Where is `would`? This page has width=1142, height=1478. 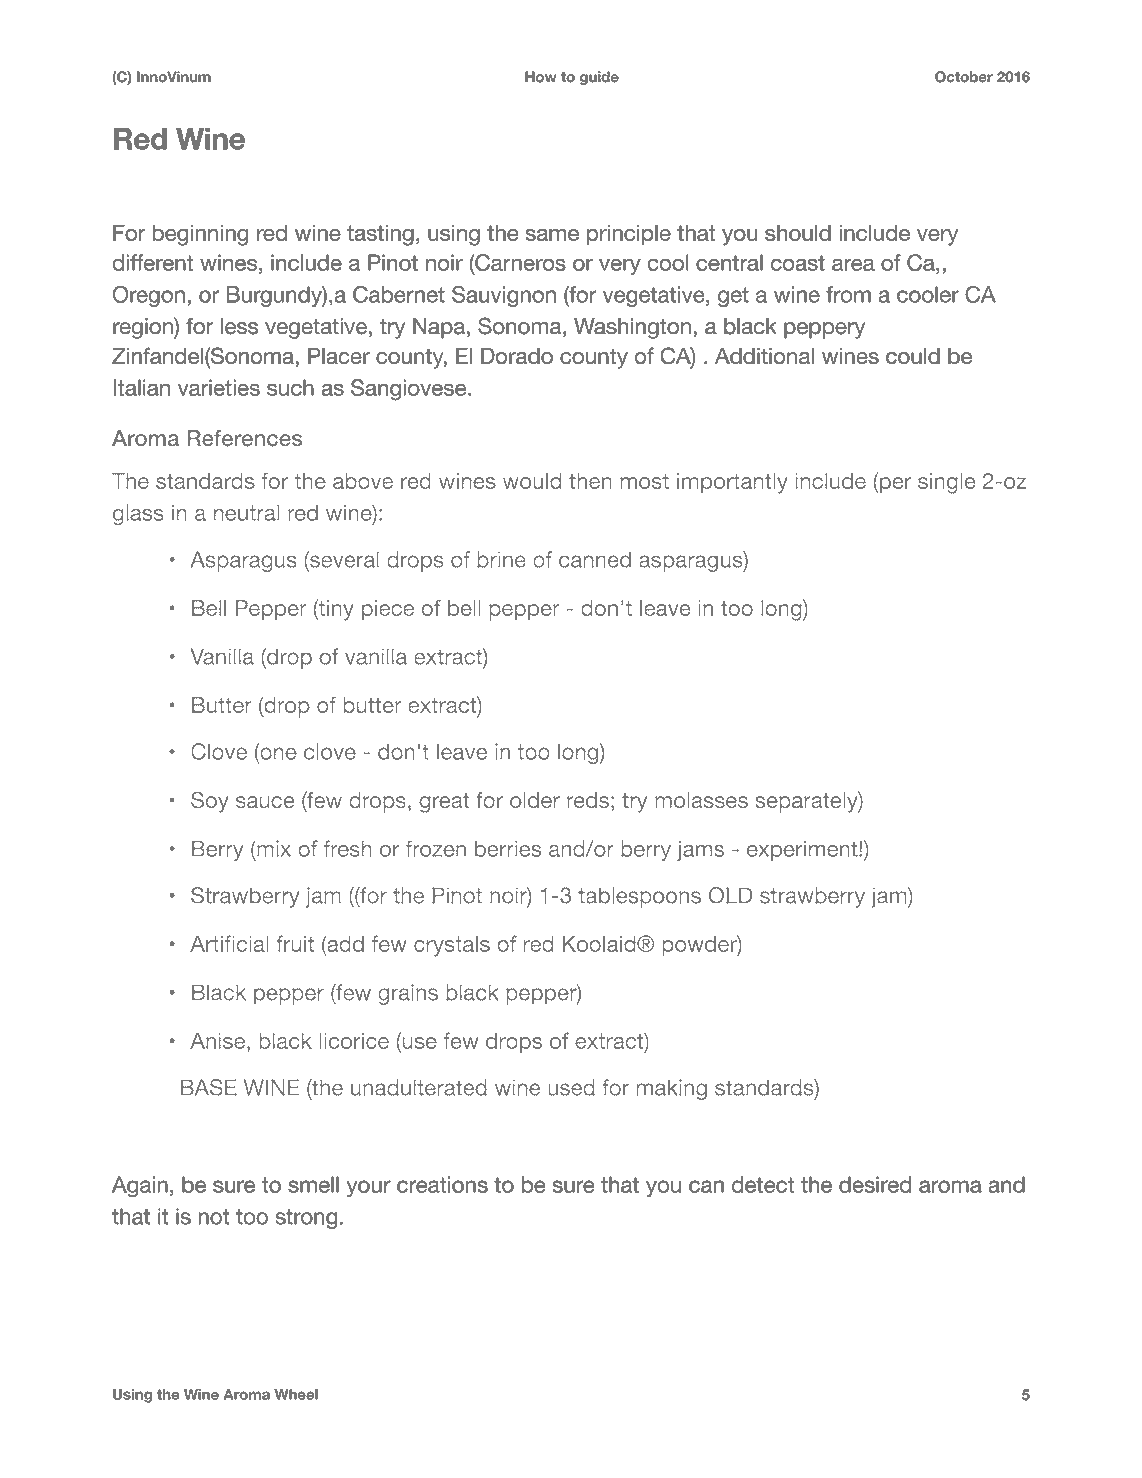
would is located at coordinates (532, 481).
